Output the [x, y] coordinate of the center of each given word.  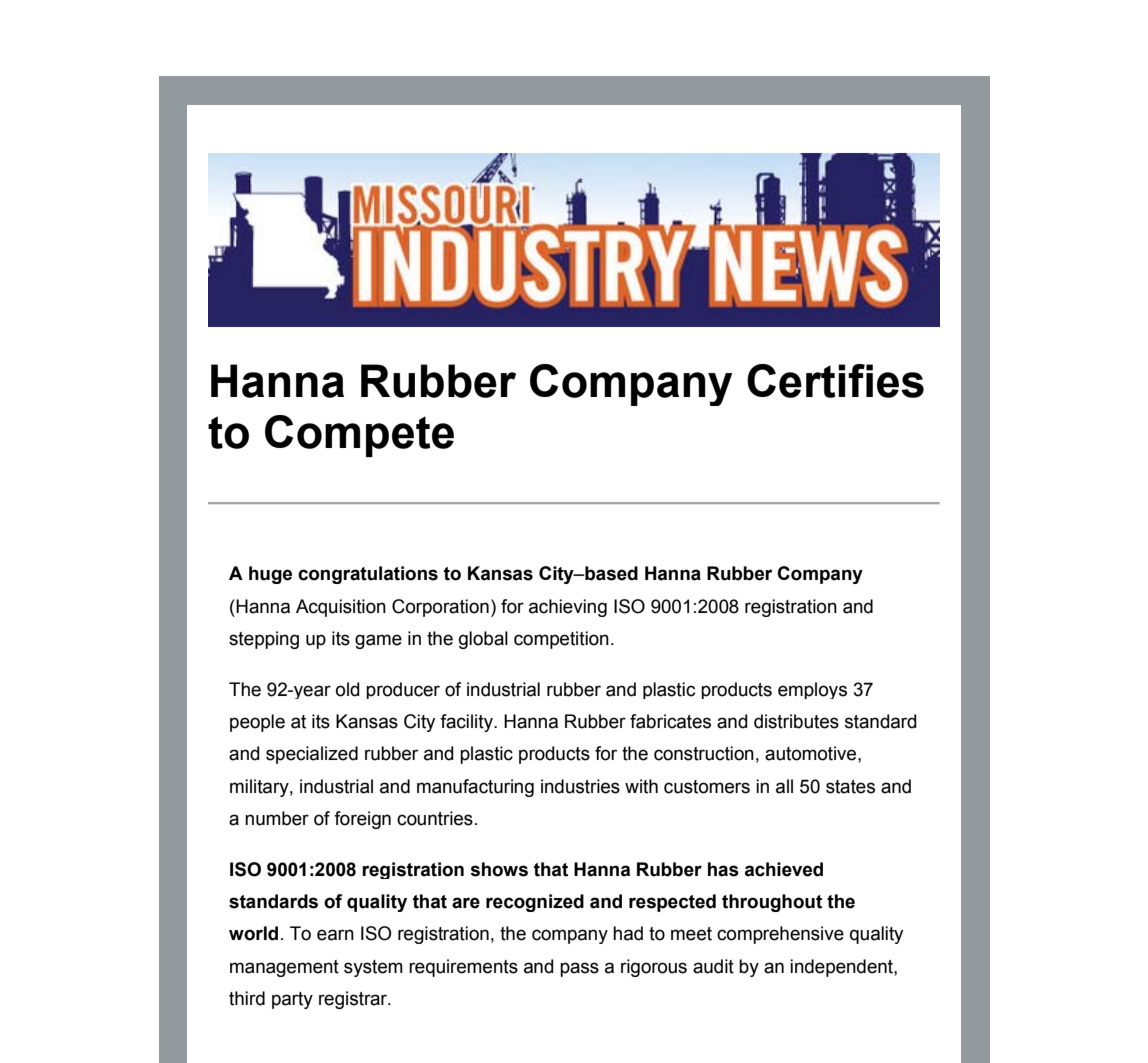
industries [580, 786]
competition [561, 640]
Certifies [835, 381]
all [784, 786]
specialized [312, 755]
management [284, 968]
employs [812, 690]
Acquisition [341, 608]
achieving [568, 608]
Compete [359, 436]
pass [579, 969]
